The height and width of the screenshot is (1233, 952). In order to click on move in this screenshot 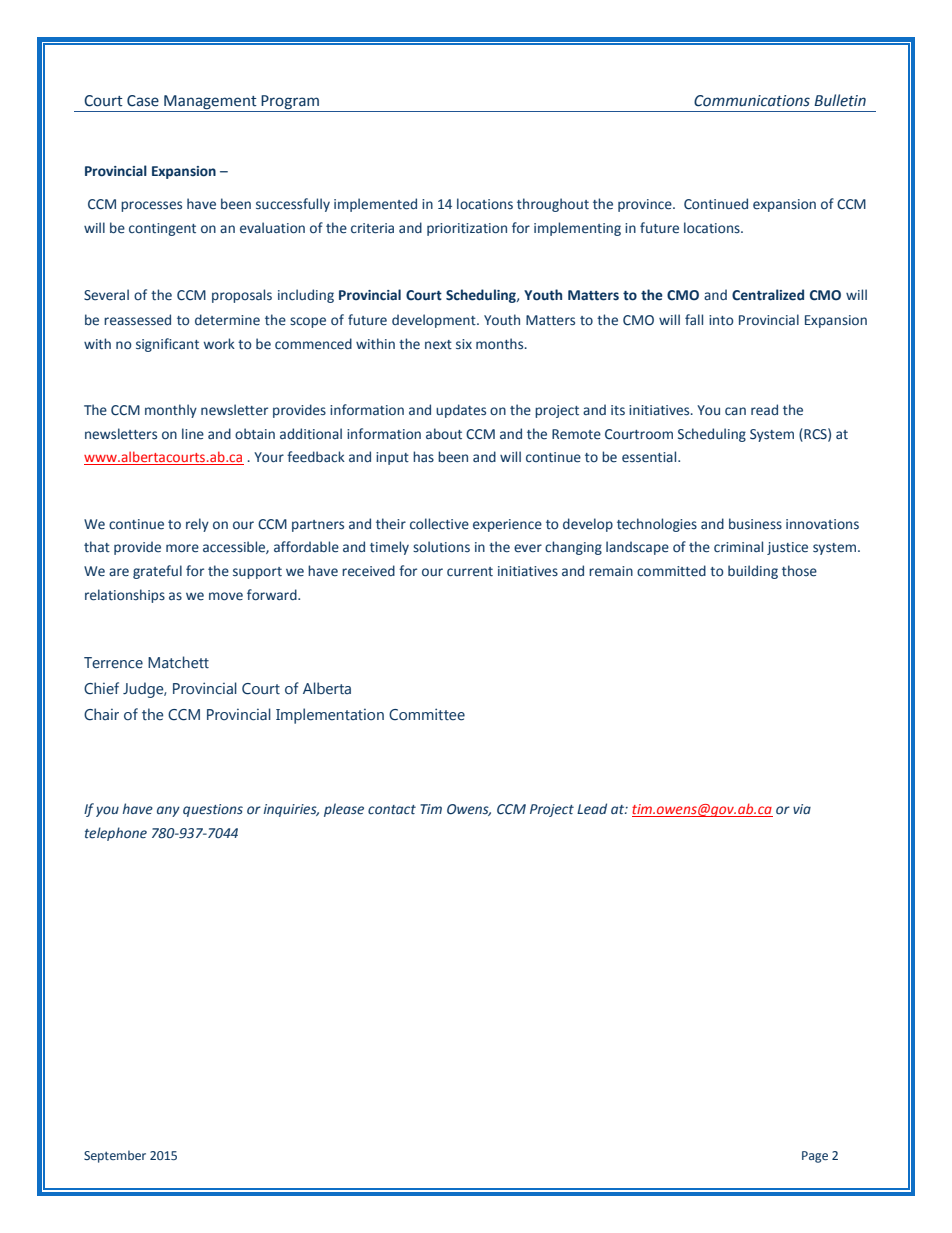, I will do `click(226, 596)`.
